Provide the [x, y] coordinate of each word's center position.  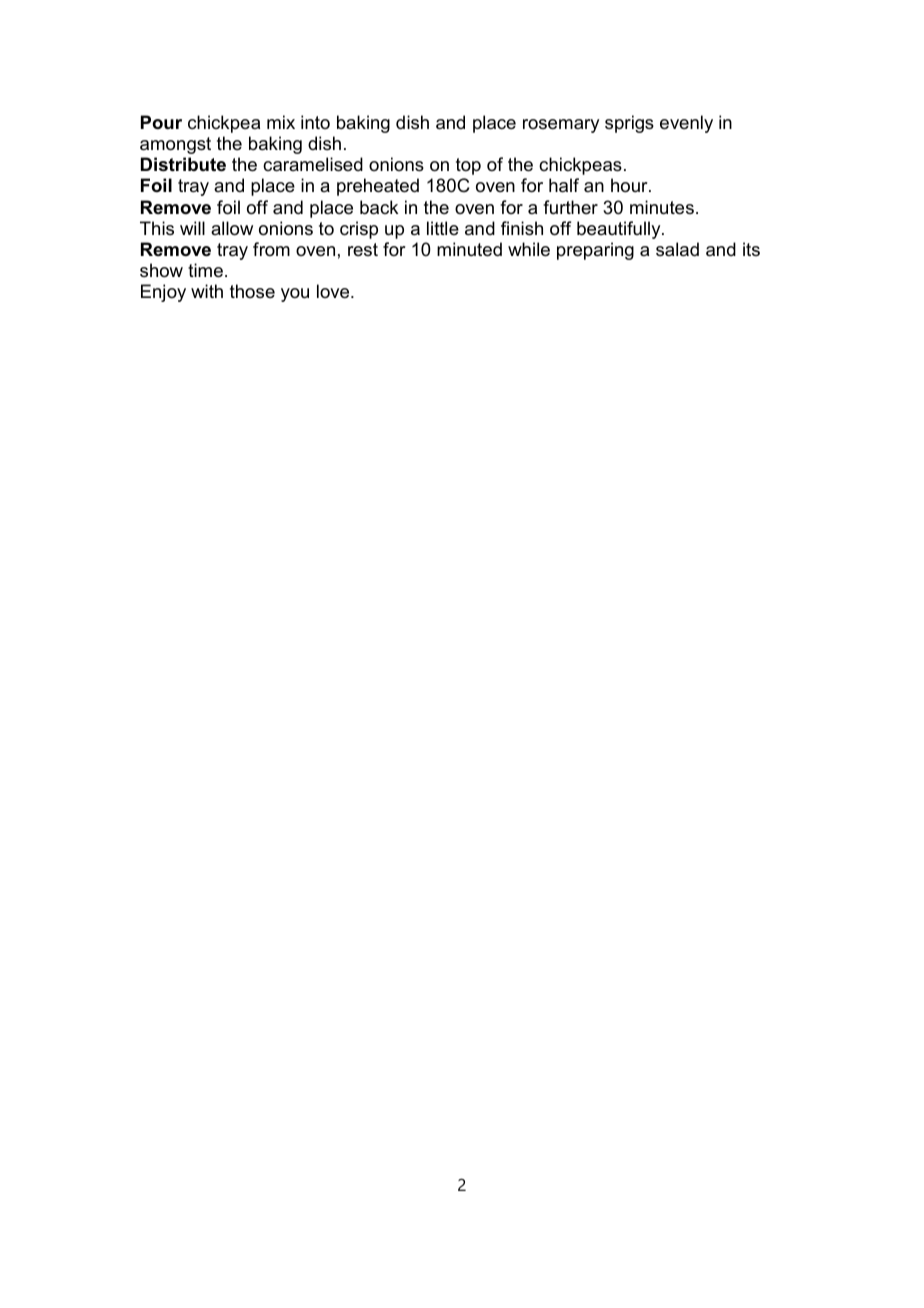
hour [630, 185]
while [529, 249]
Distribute [183, 164]
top [468, 166]
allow [232, 228]
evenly [686, 124]
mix [281, 122]
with [207, 291]
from [271, 249]
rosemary [561, 126]
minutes [662, 207]
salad [677, 249]
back [379, 207]
